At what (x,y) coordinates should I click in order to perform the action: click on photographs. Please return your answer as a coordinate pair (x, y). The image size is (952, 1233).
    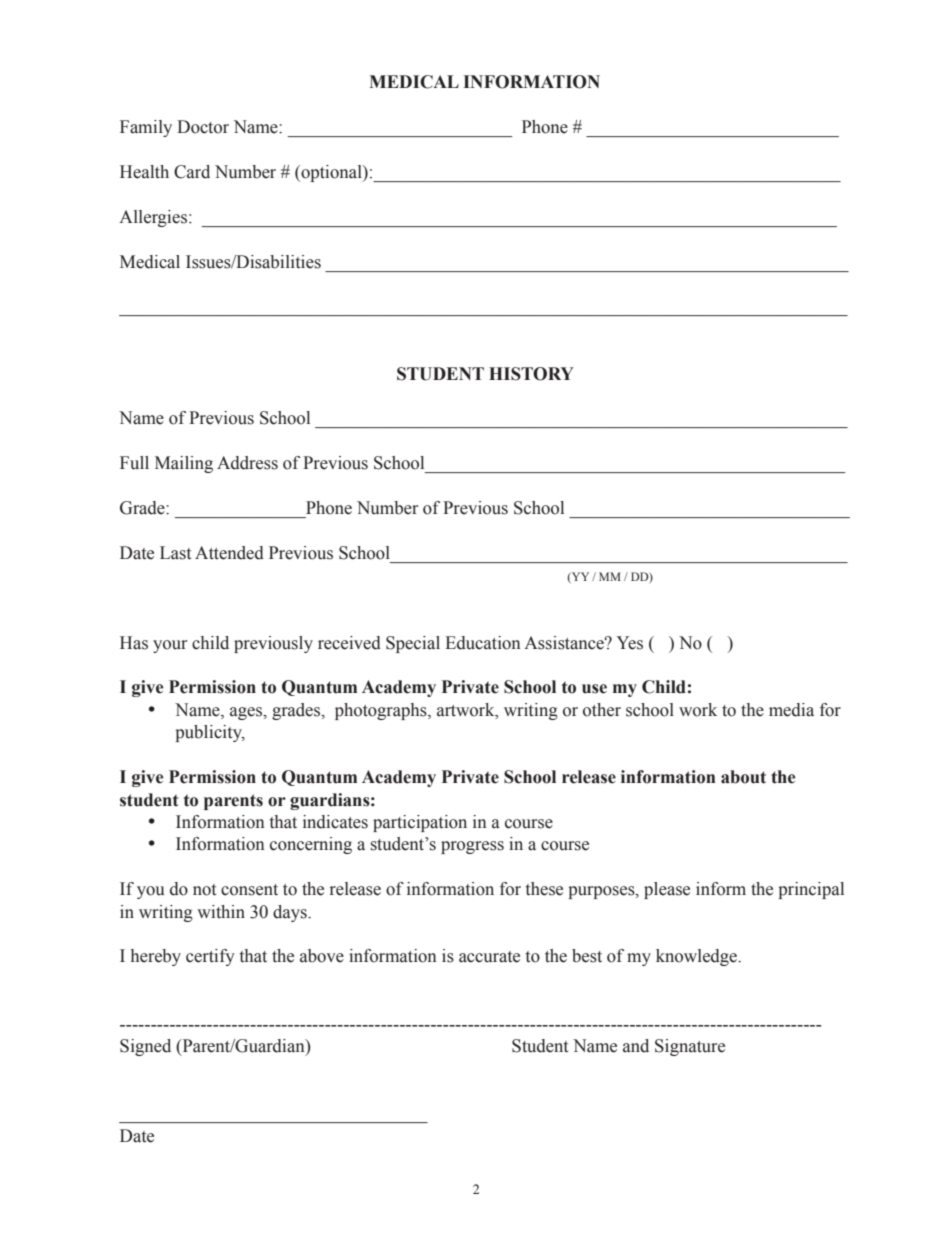
    Looking at the image, I should click on (382, 711).
